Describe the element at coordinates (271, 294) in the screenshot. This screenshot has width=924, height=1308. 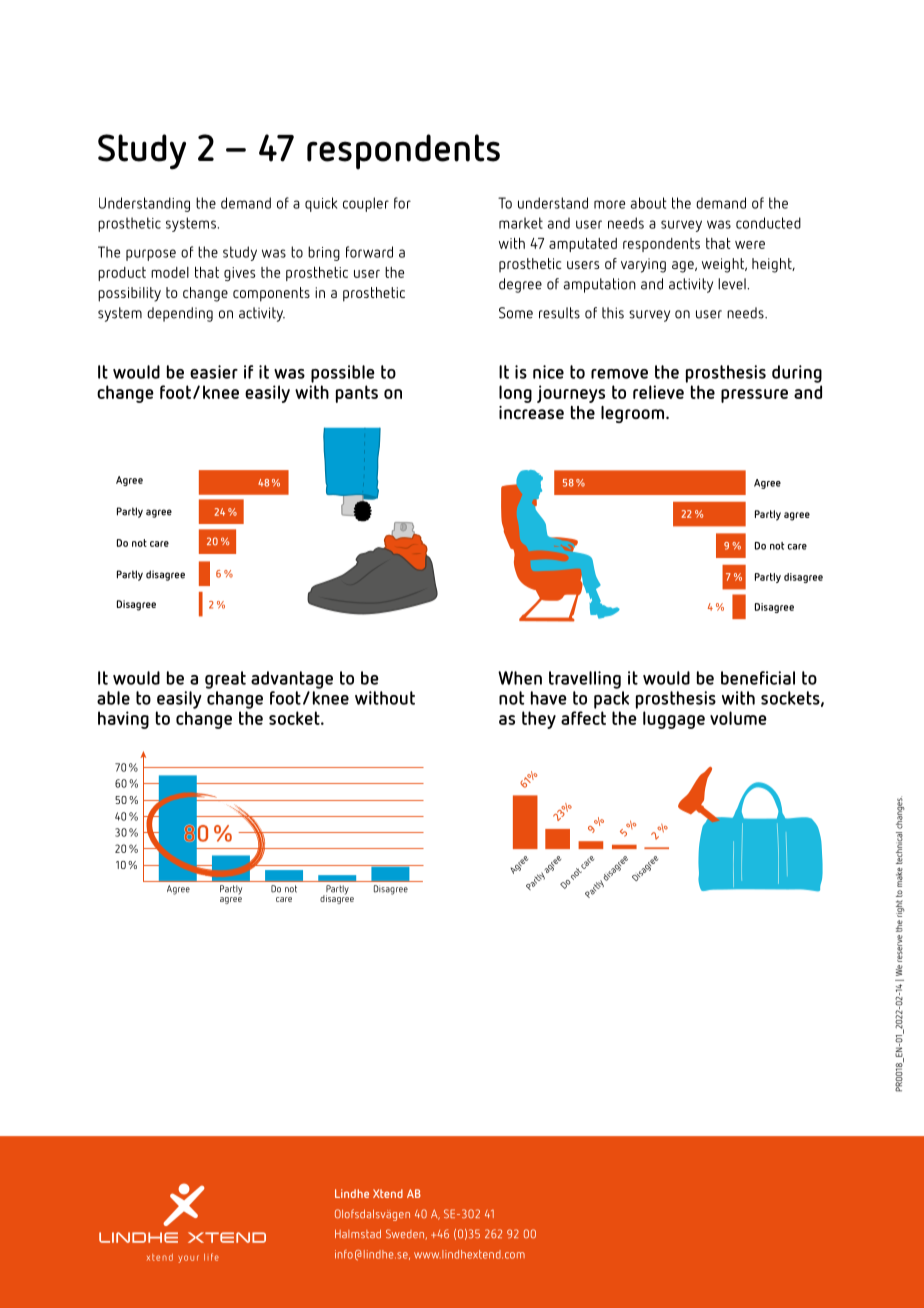
I see `components` at that location.
